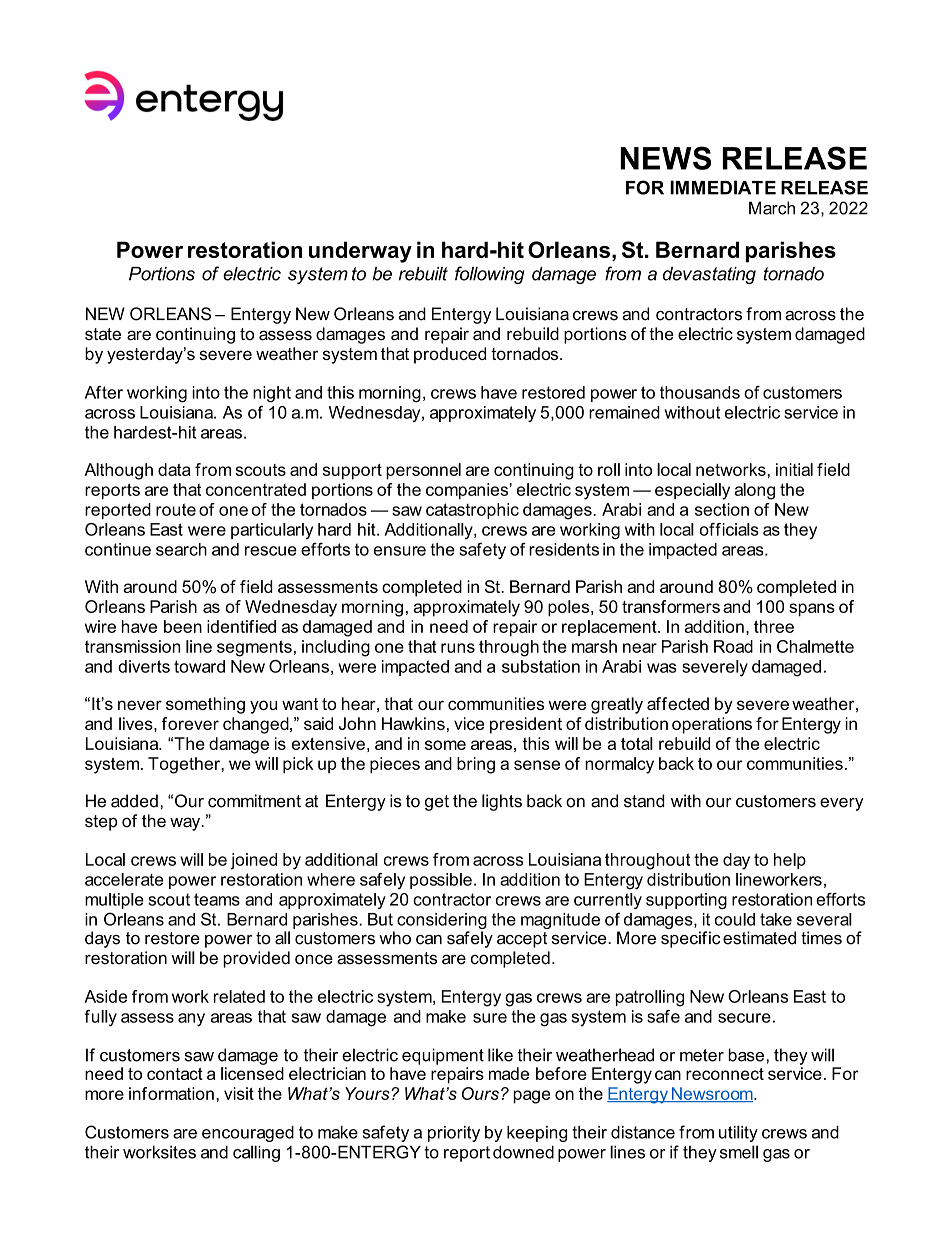 This screenshot has height=1233, width=952. Describe the element at coordinates (360, 252) in the screenshot. I see `underway` at that location.
